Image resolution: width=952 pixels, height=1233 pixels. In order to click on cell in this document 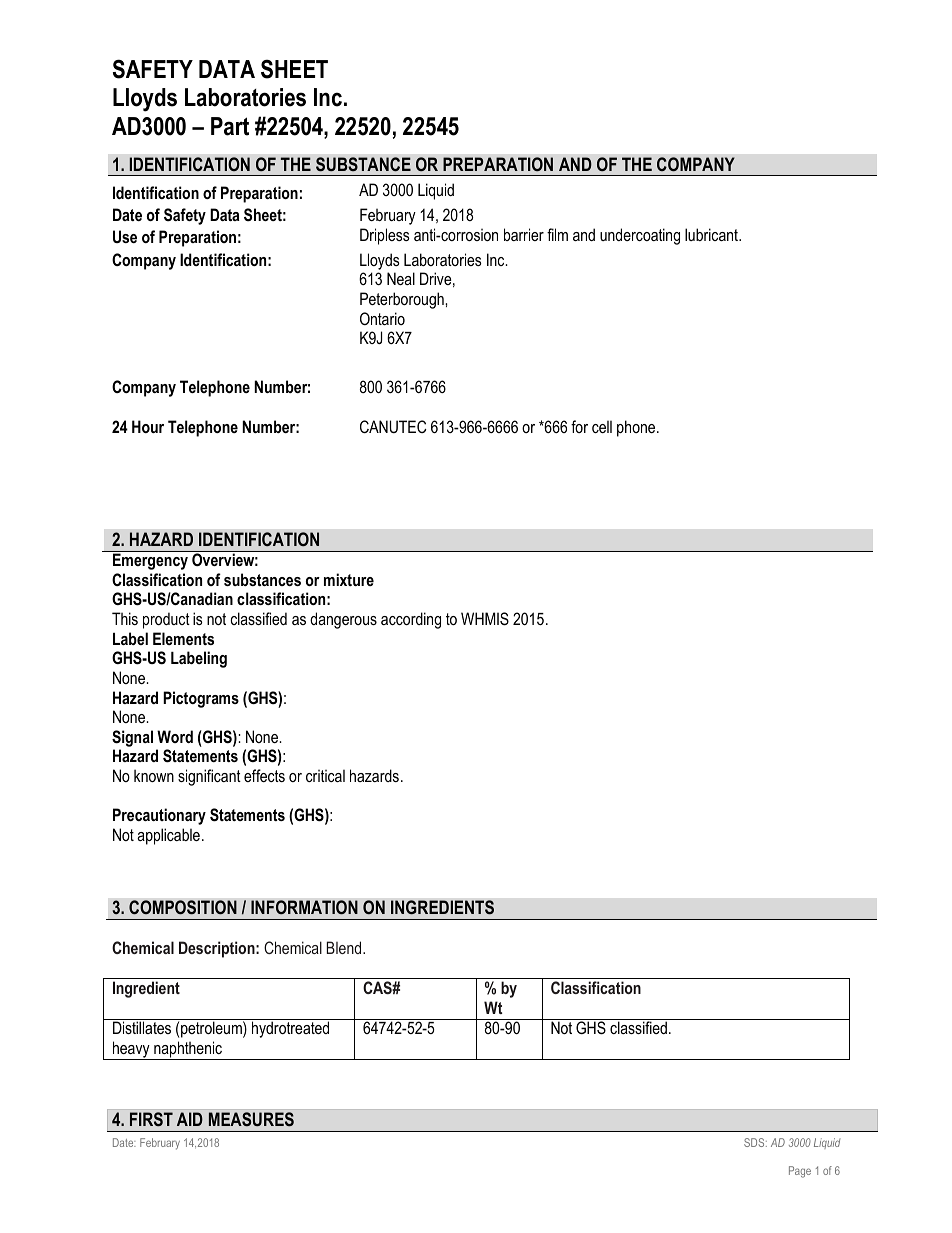, I will do `click(602, 426)`.
